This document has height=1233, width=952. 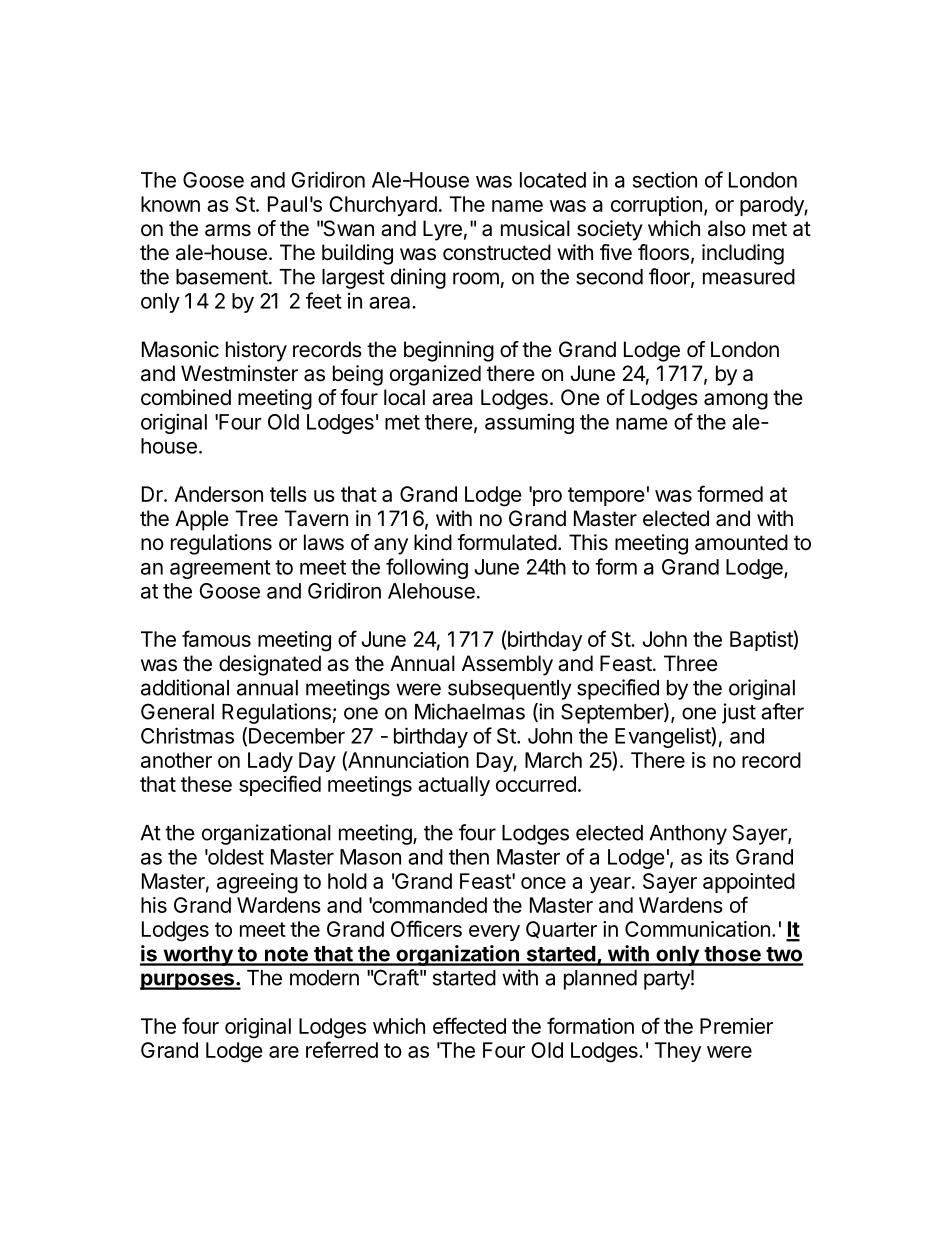 What do you see at coordinates (739, 713) in the document?
I see `just` at bounding box center [739, 713].
